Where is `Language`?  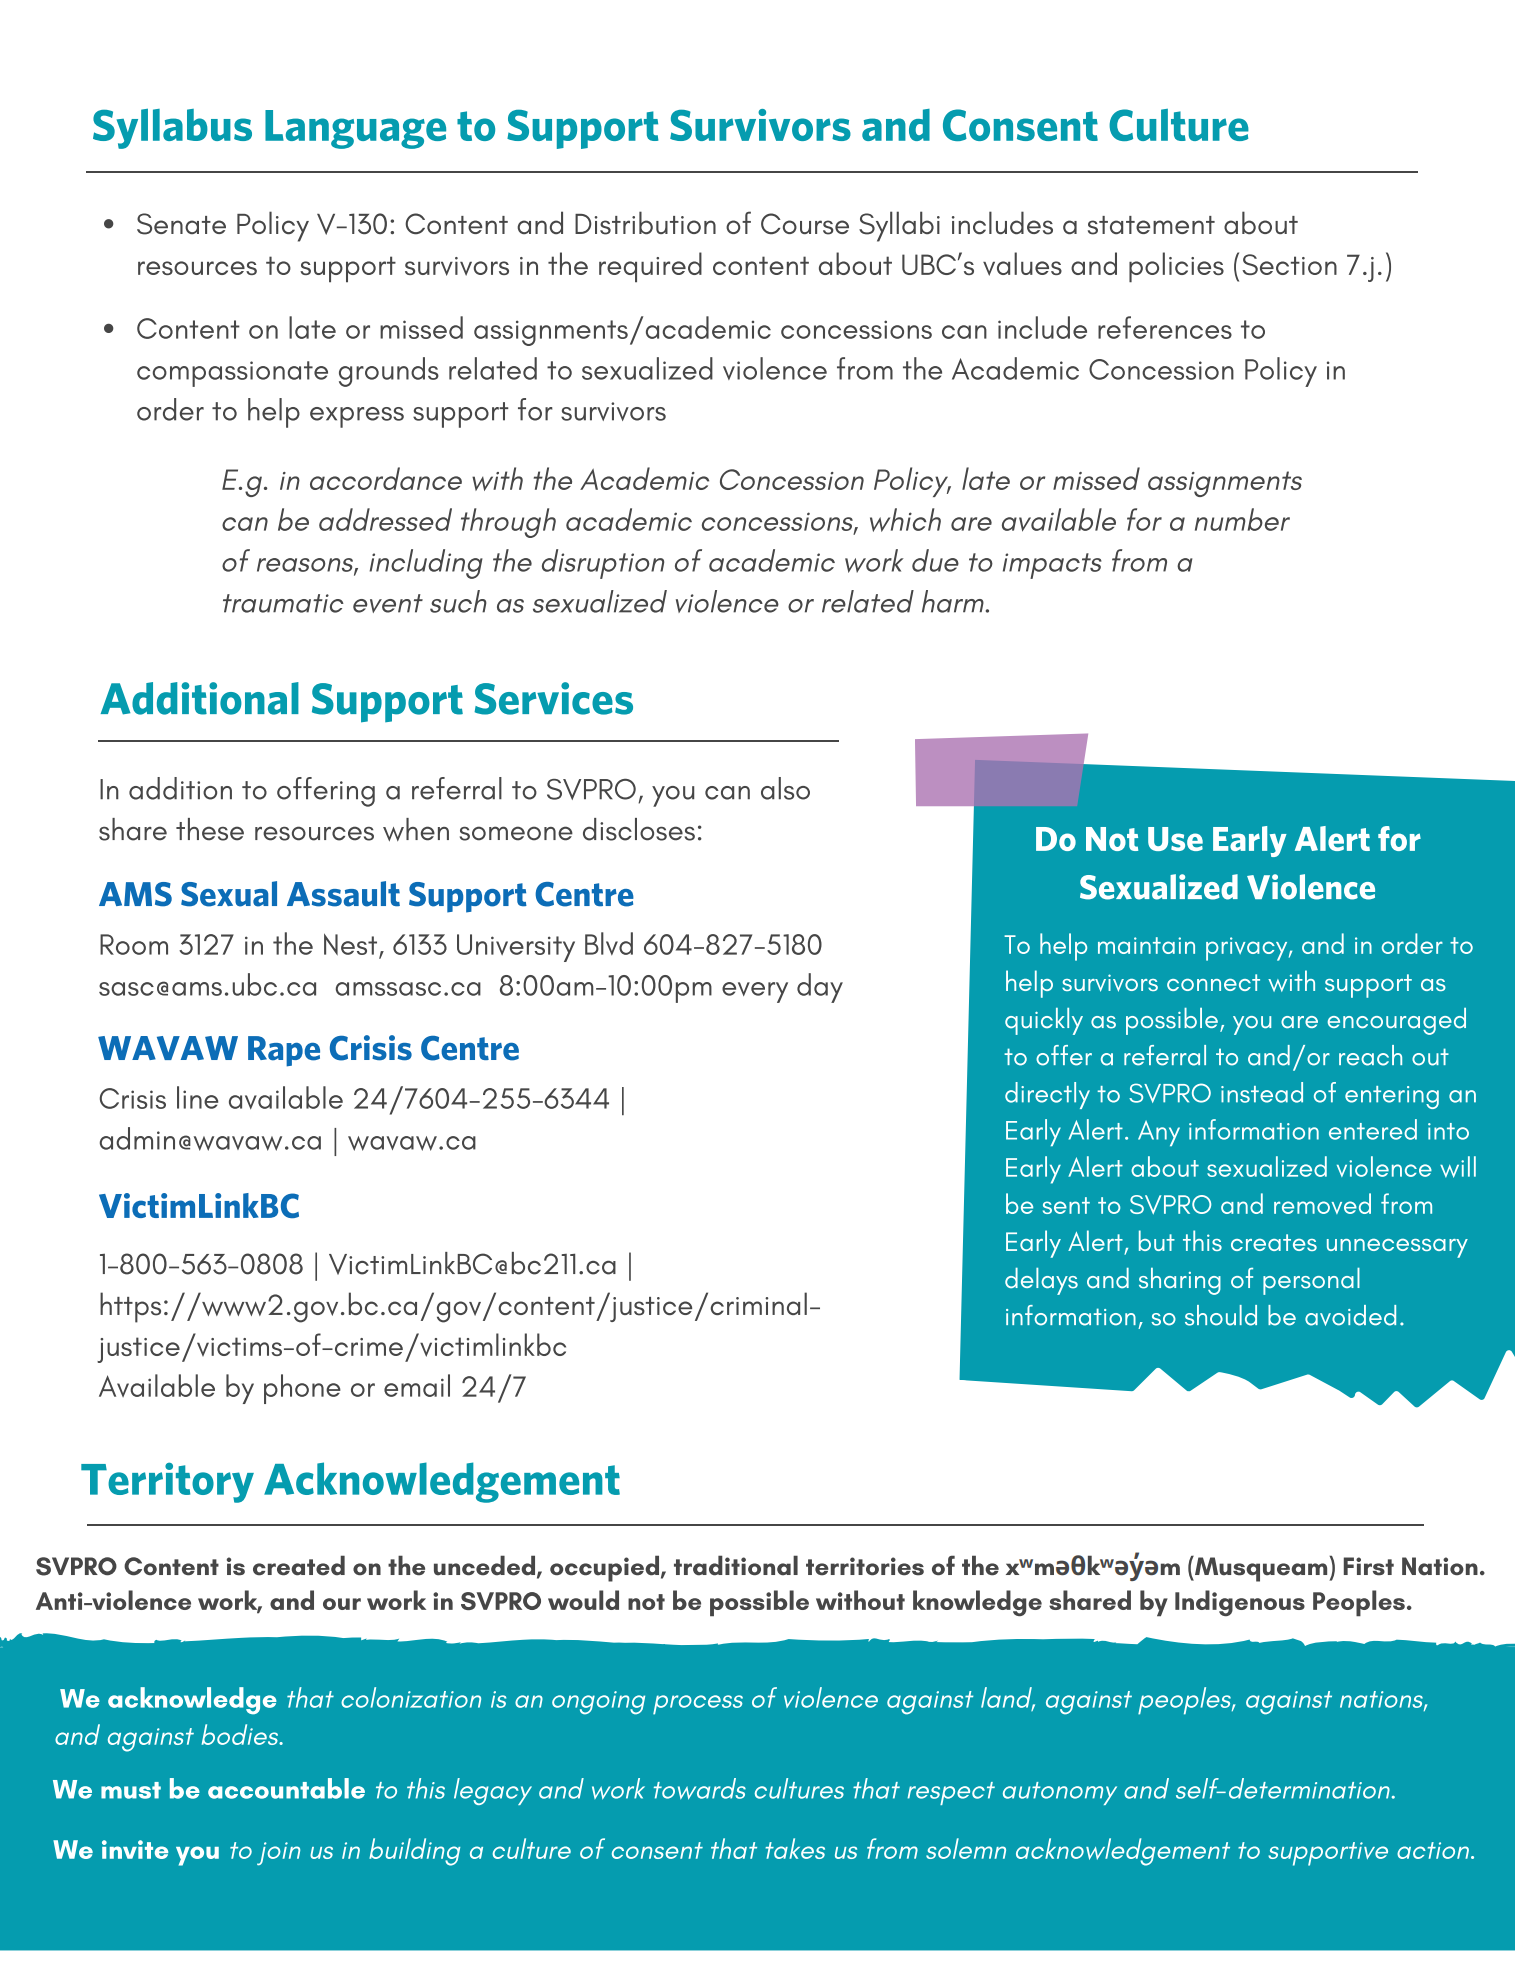
Language is located at coordinates (355, 129).
